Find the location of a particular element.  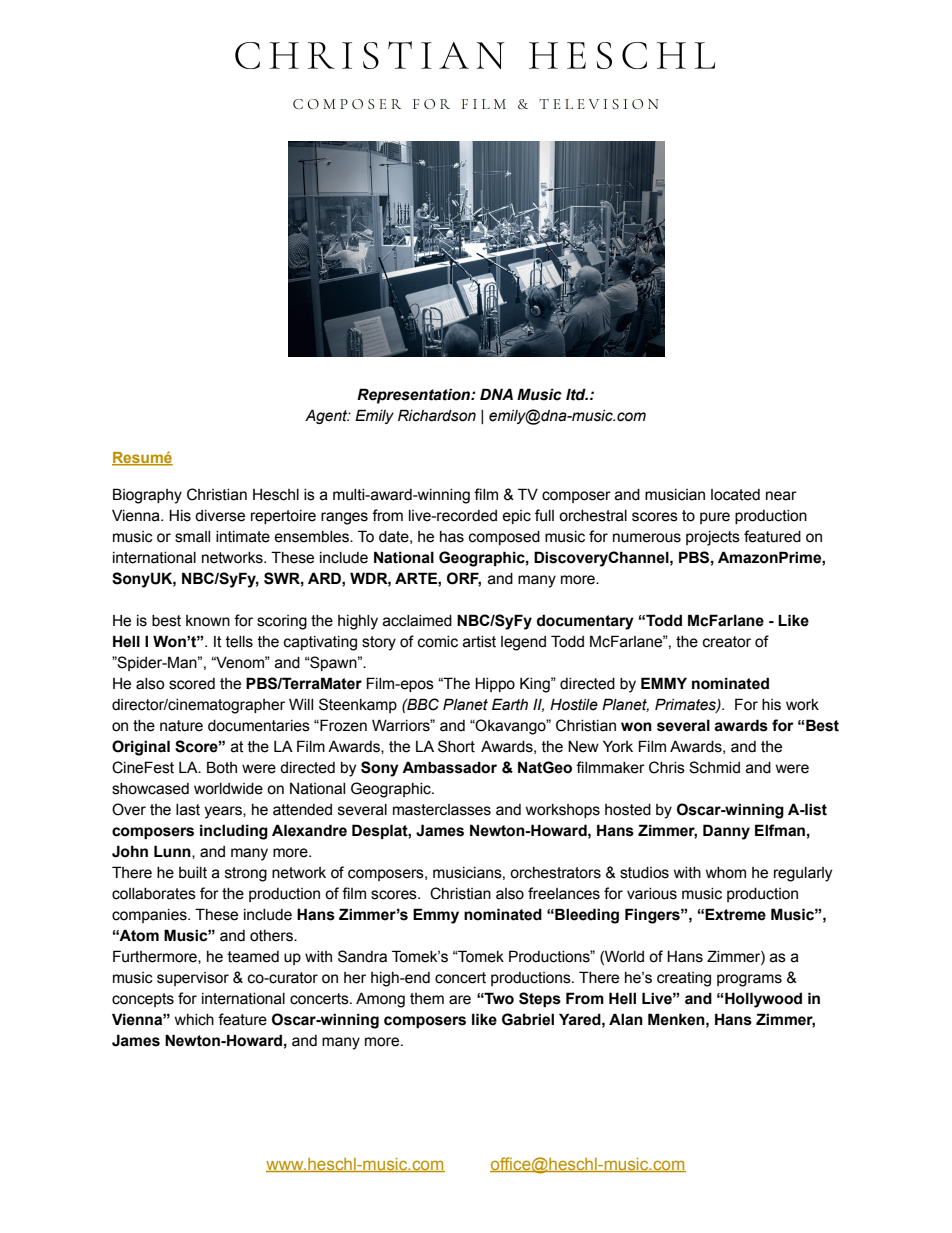

which is located at coordinates (194, 1020).
